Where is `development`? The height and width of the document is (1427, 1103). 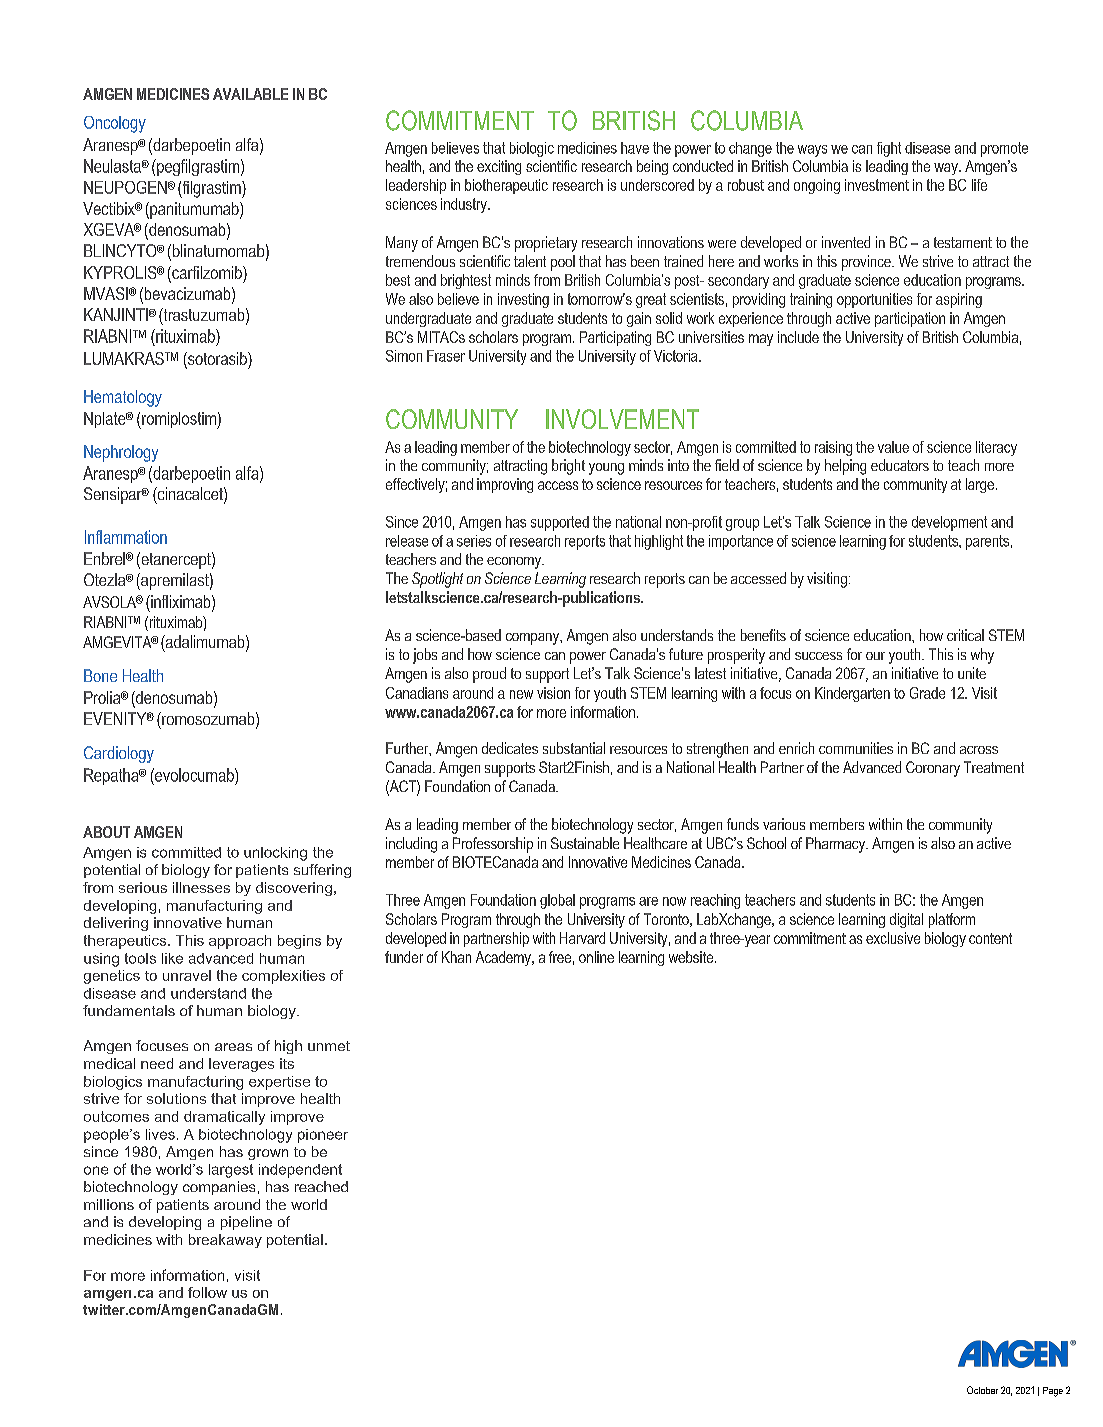
development is located at coordinates (949, 523).
